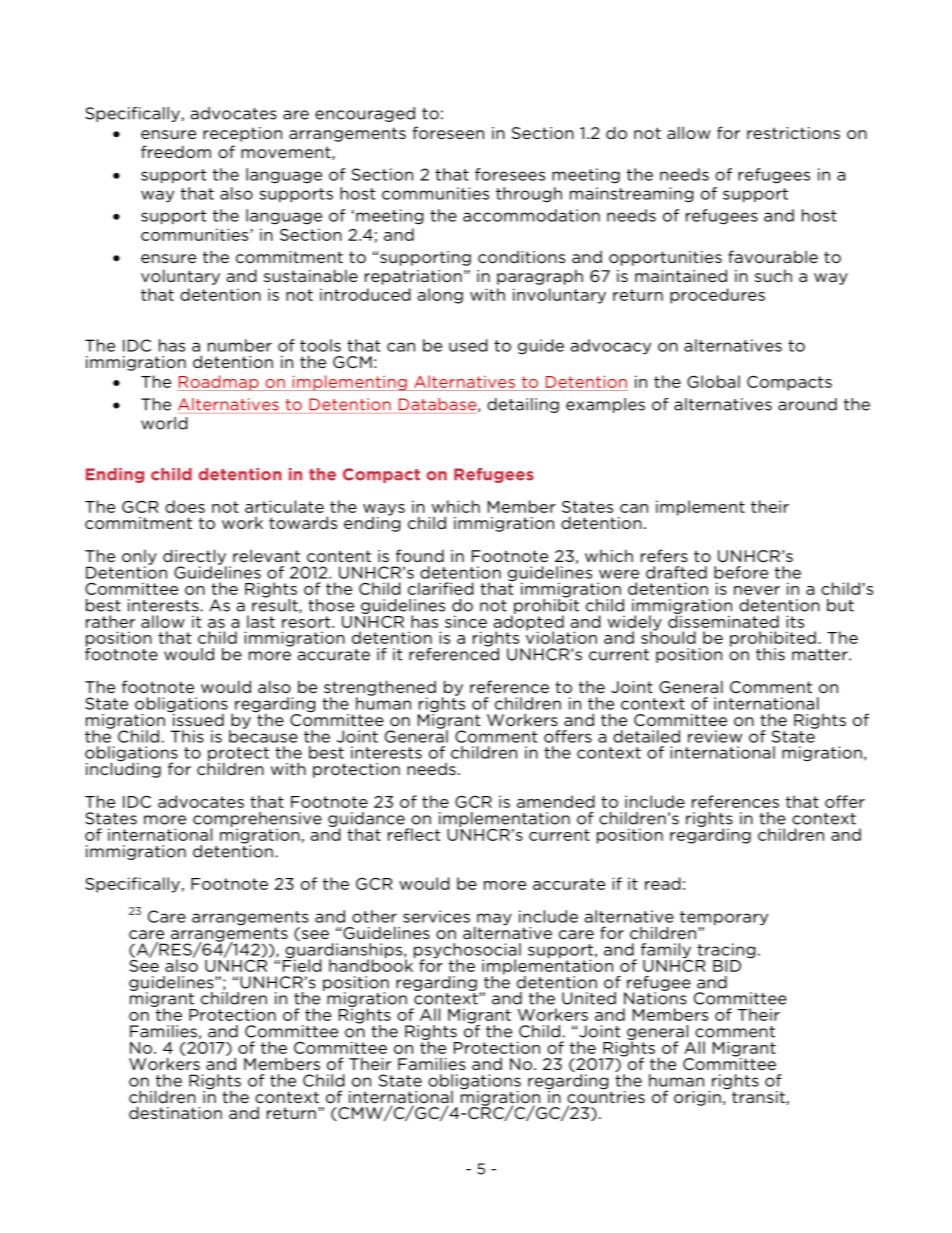 The image size is (952, 1233). Describe the element at coordinates (176, 151) in the screenshot. I see `freedom` at that location.
